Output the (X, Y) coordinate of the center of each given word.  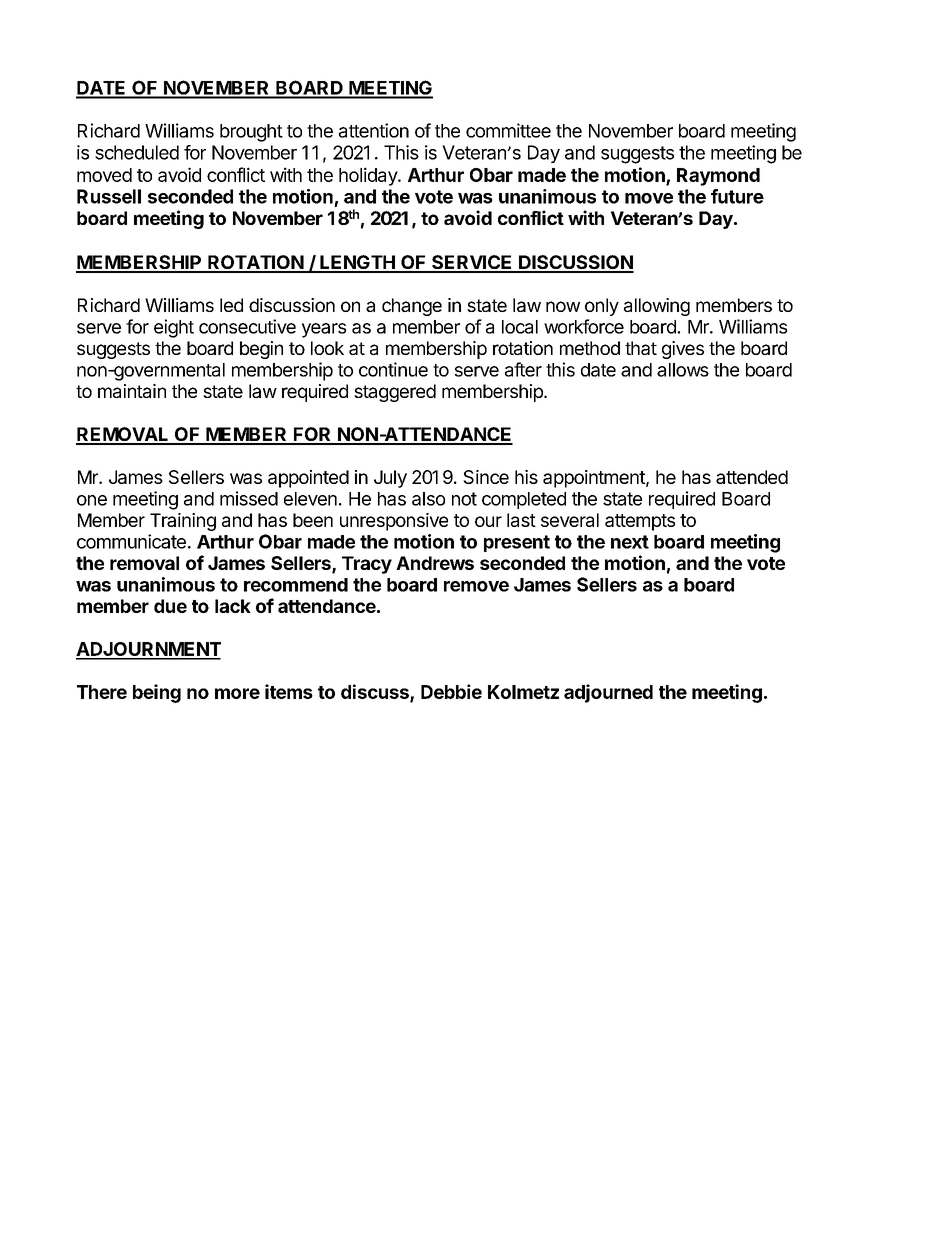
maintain (132, 391)
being (157, 693)
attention (374, 130)
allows (683, 370)
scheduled (137, 152)
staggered (395, 393)
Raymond (718, 177)
